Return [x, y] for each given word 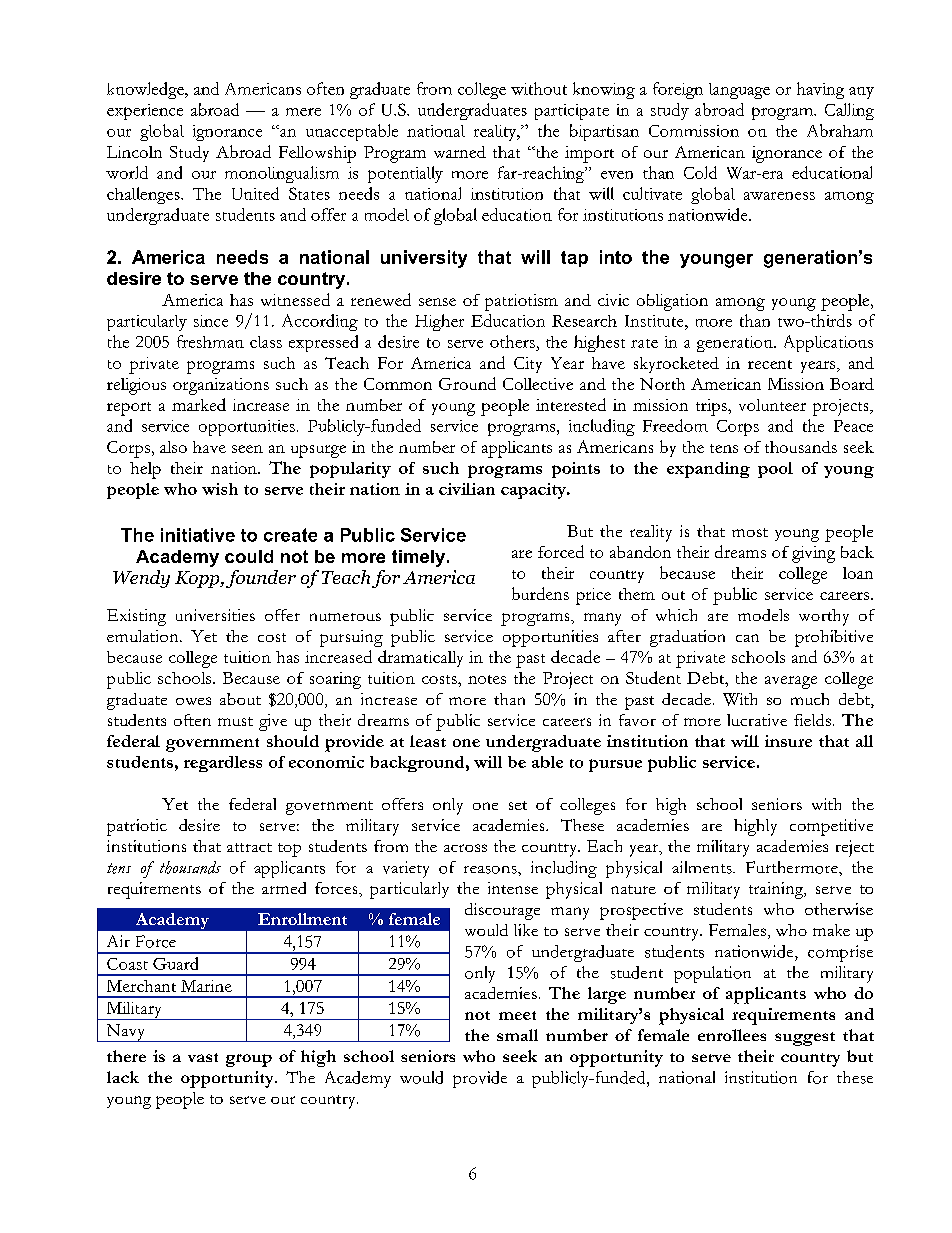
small [517, 1035]
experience [145, 112]
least [428, 741]
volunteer [772, 405]
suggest [805, 1039]
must [235, 721]
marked [199, 404]
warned [460, 152]
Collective [538, 384]
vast [203, 1057]
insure [788, 741]
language [739, 91]
